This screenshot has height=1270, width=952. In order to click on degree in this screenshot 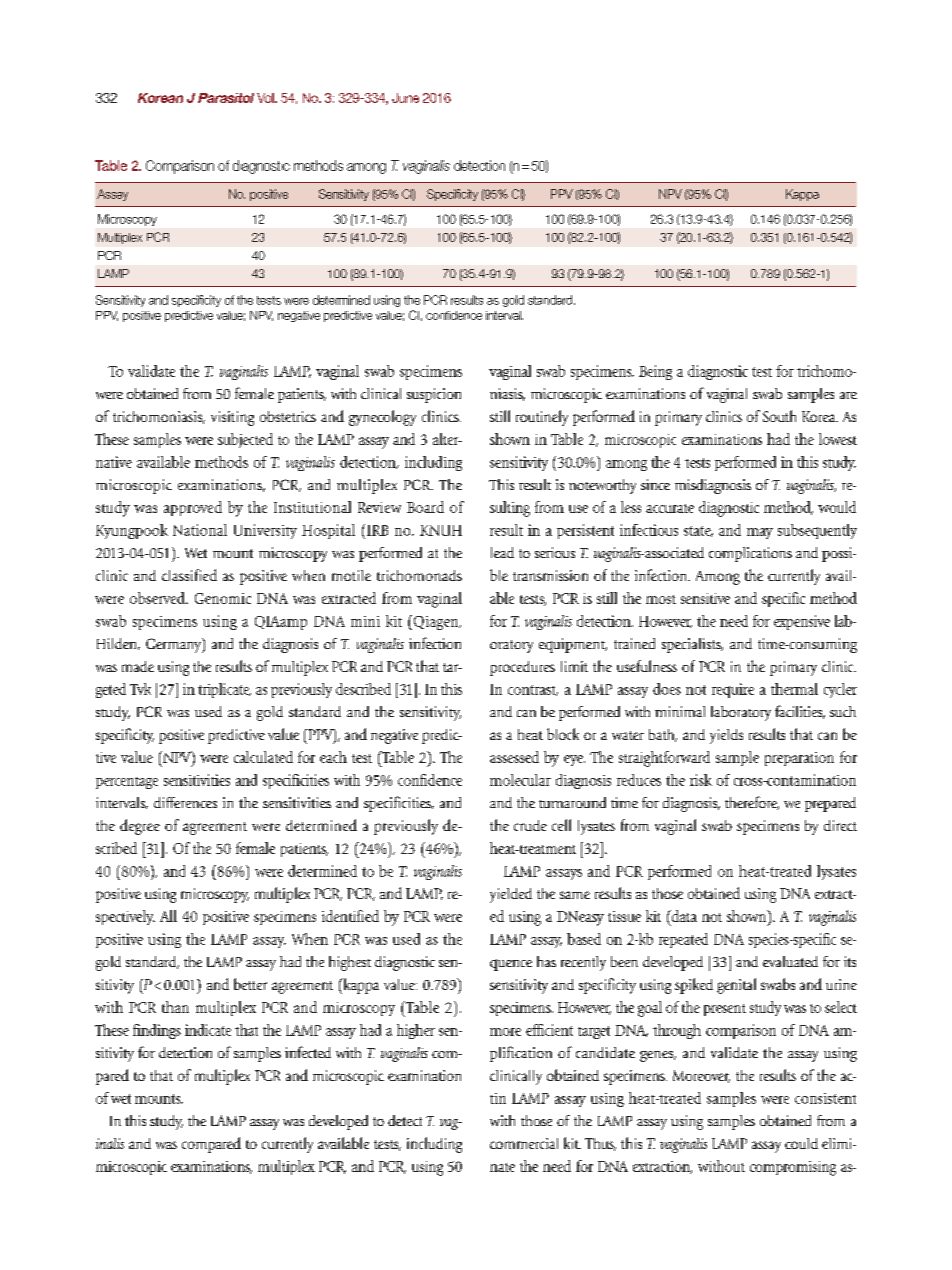, I will do `click(140, 827)`.
